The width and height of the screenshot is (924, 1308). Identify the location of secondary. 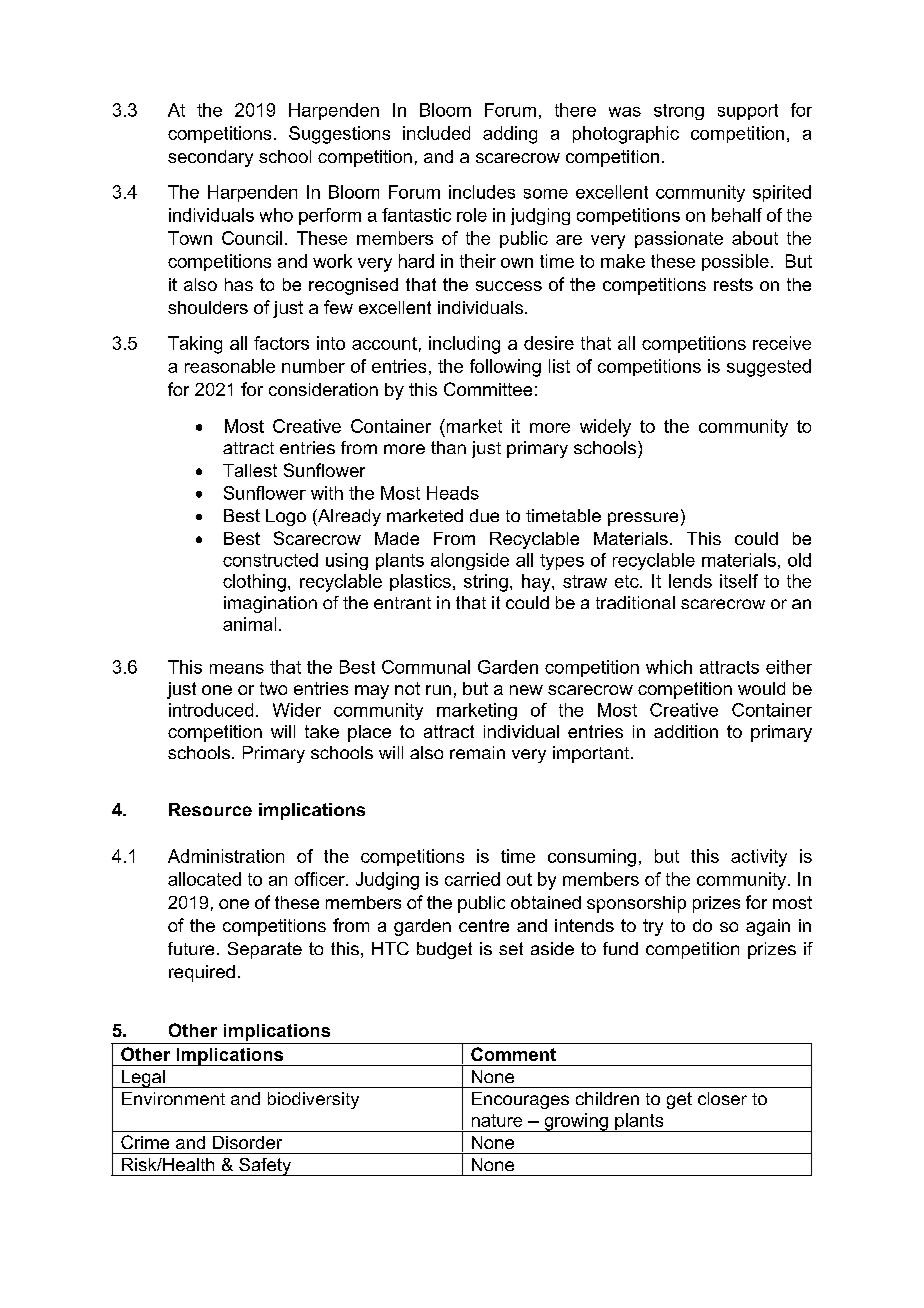
(210, 158).
